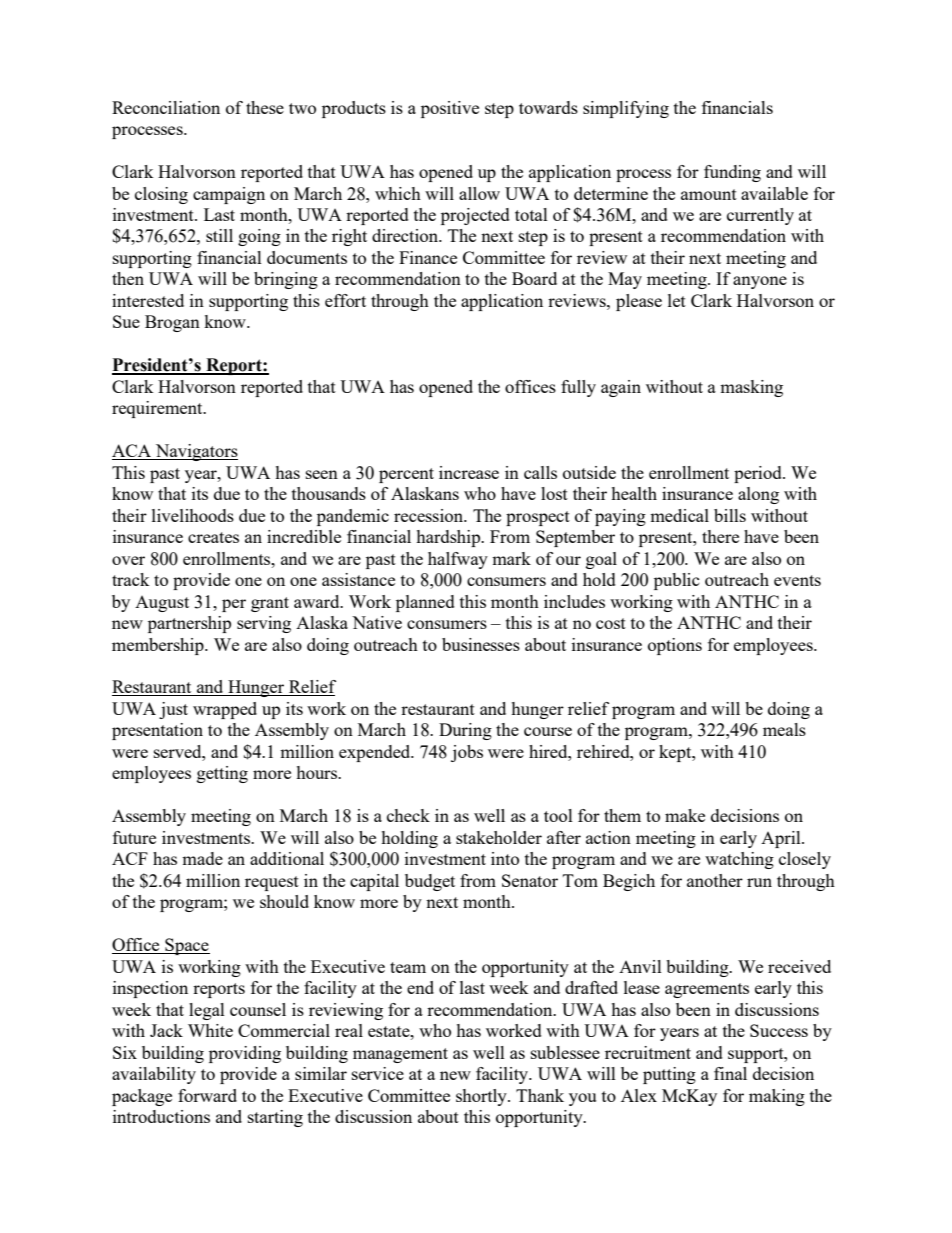 Image resolution: width=952 pixels, height=1233 pixels. I want to click on positive, so click(450, 109).
